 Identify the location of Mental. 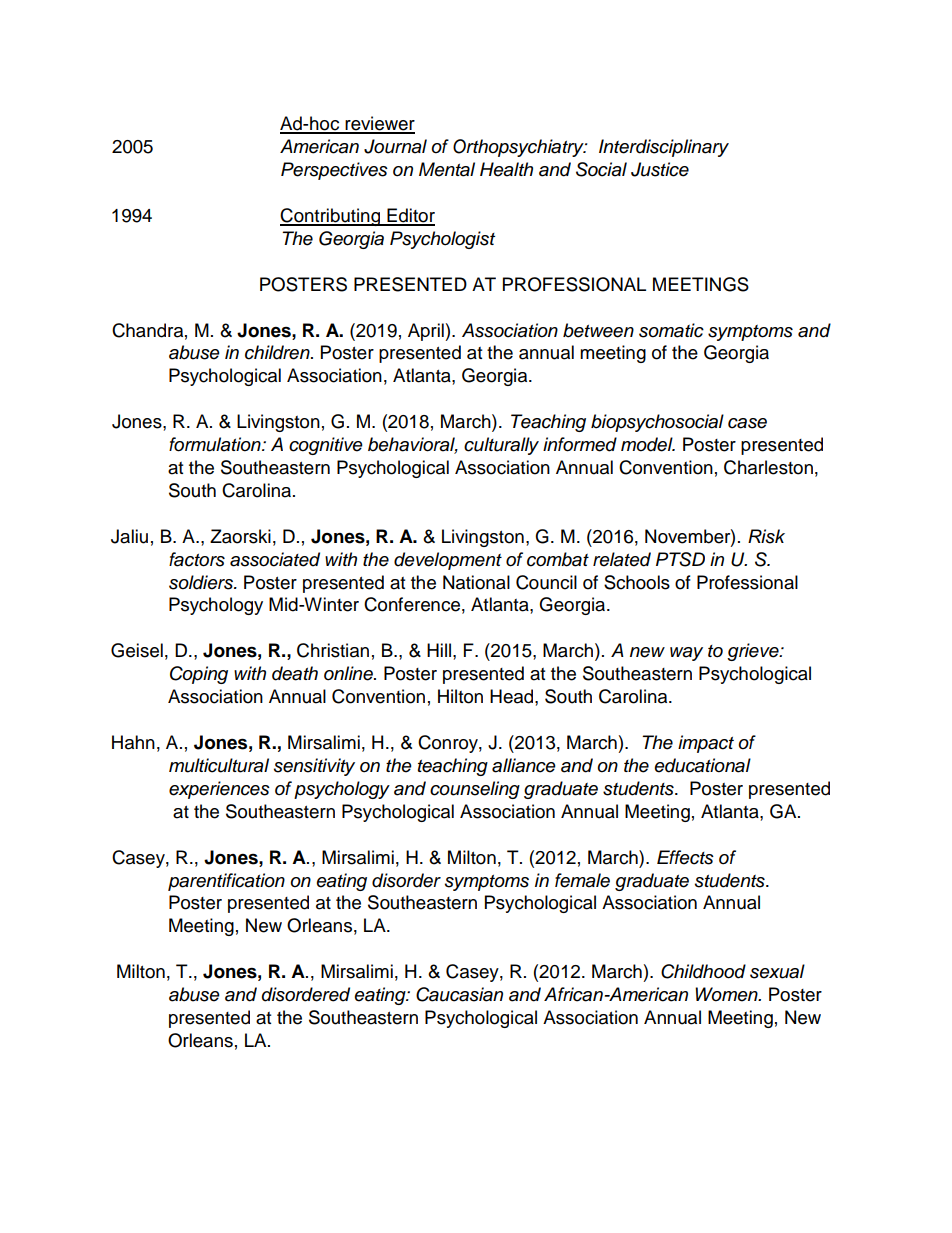
(447, 169).
